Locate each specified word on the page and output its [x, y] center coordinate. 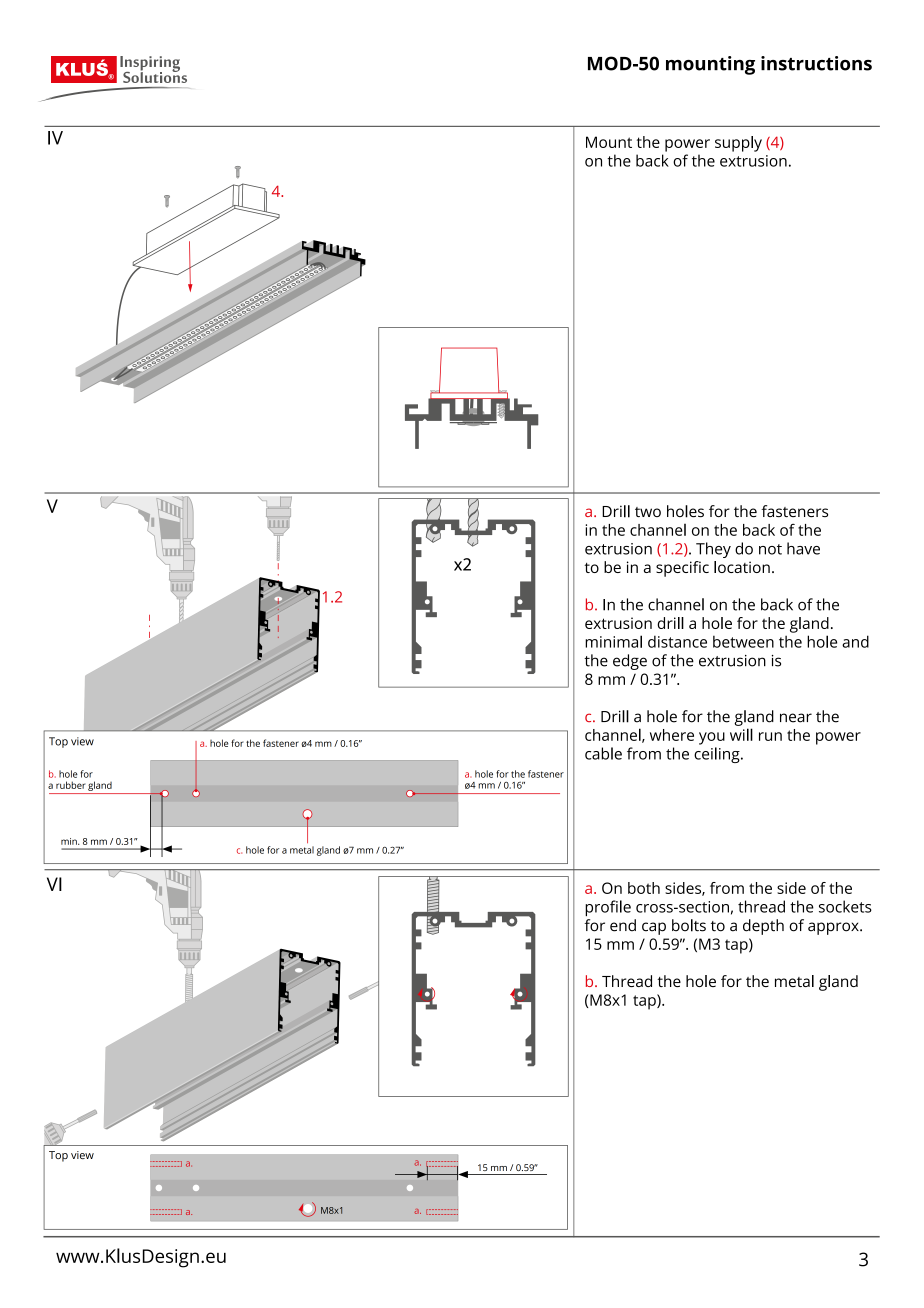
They [713, 550]
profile [608, 908]
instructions [816, 63]
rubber [71, 785]
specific [682, 569]
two [648, 512]
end [623, 925]
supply [738, 144]
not [770, 549]
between [743, 641]
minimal [613, 641]
